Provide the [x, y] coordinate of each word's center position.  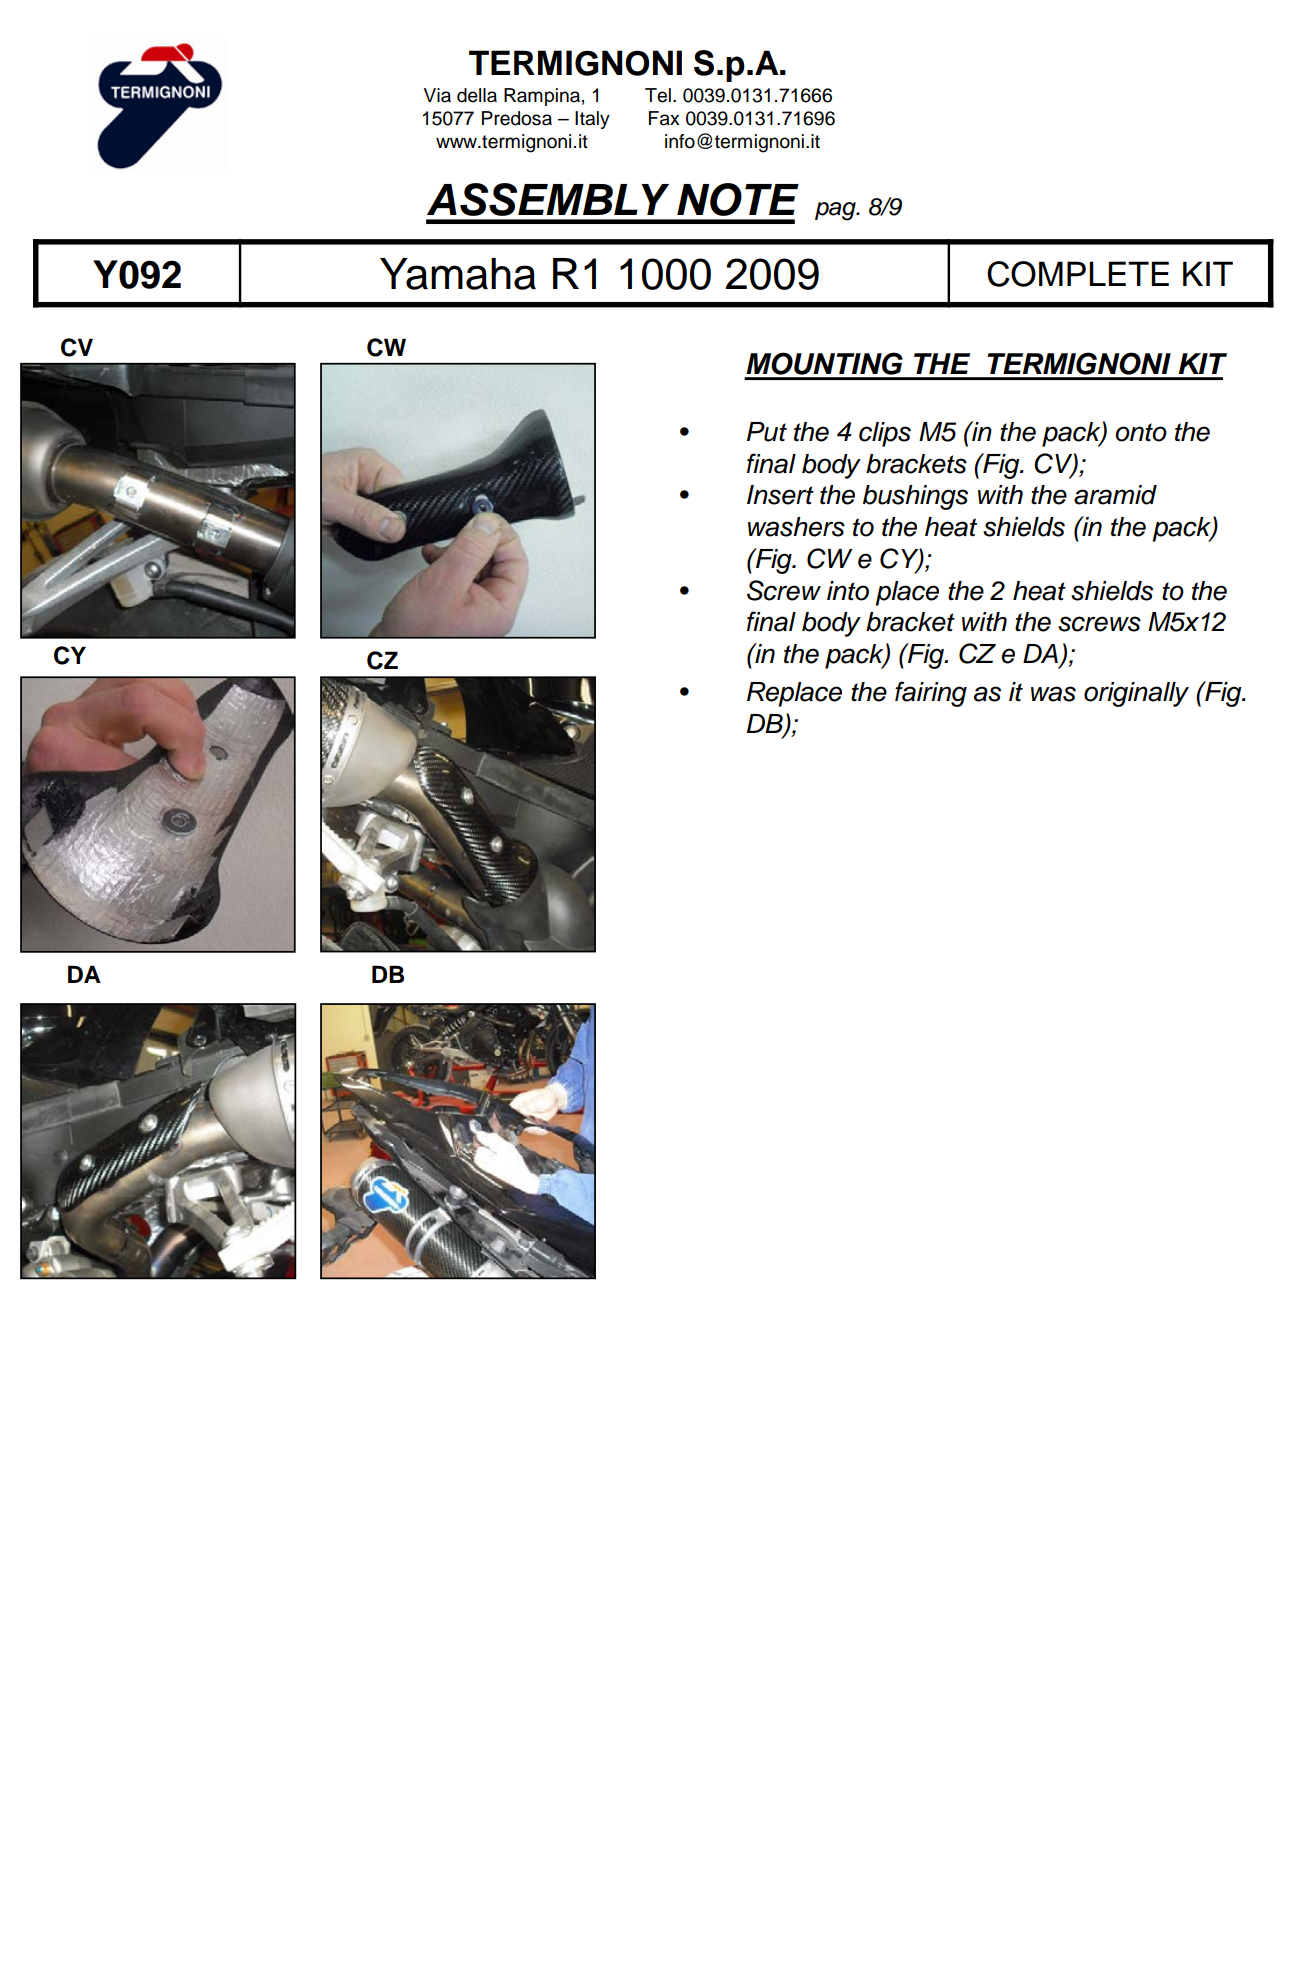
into [848, 591]
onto [1141, 432]
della [477, 95]
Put [767, 432]
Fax [664, 118]
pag [836, 211]
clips [885, 434]
